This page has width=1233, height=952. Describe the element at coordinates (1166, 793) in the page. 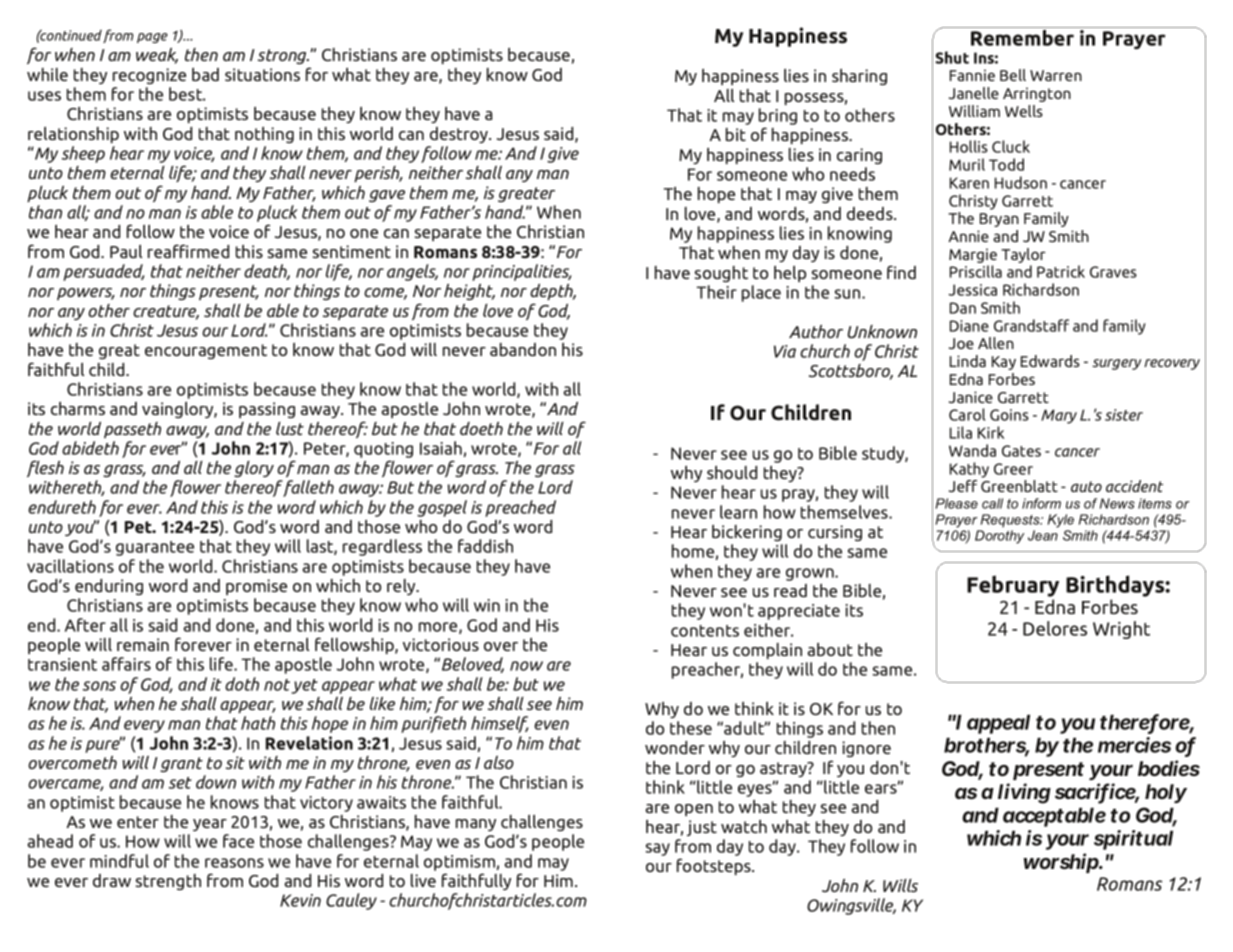

I see `holy` at that location.
